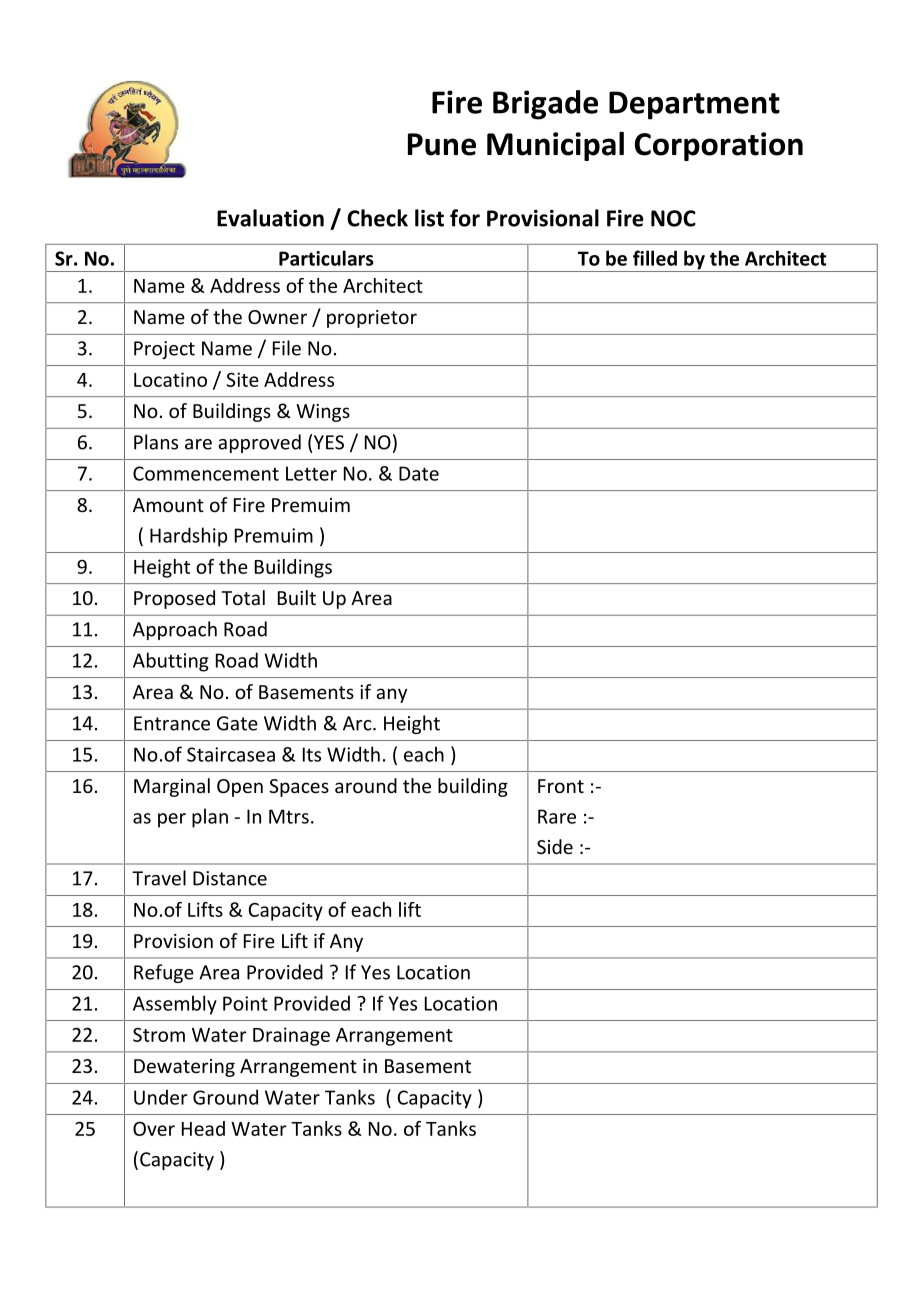  Describe the element at coordinates (561, 786) in the screenshot. I see `Front` at that location.
